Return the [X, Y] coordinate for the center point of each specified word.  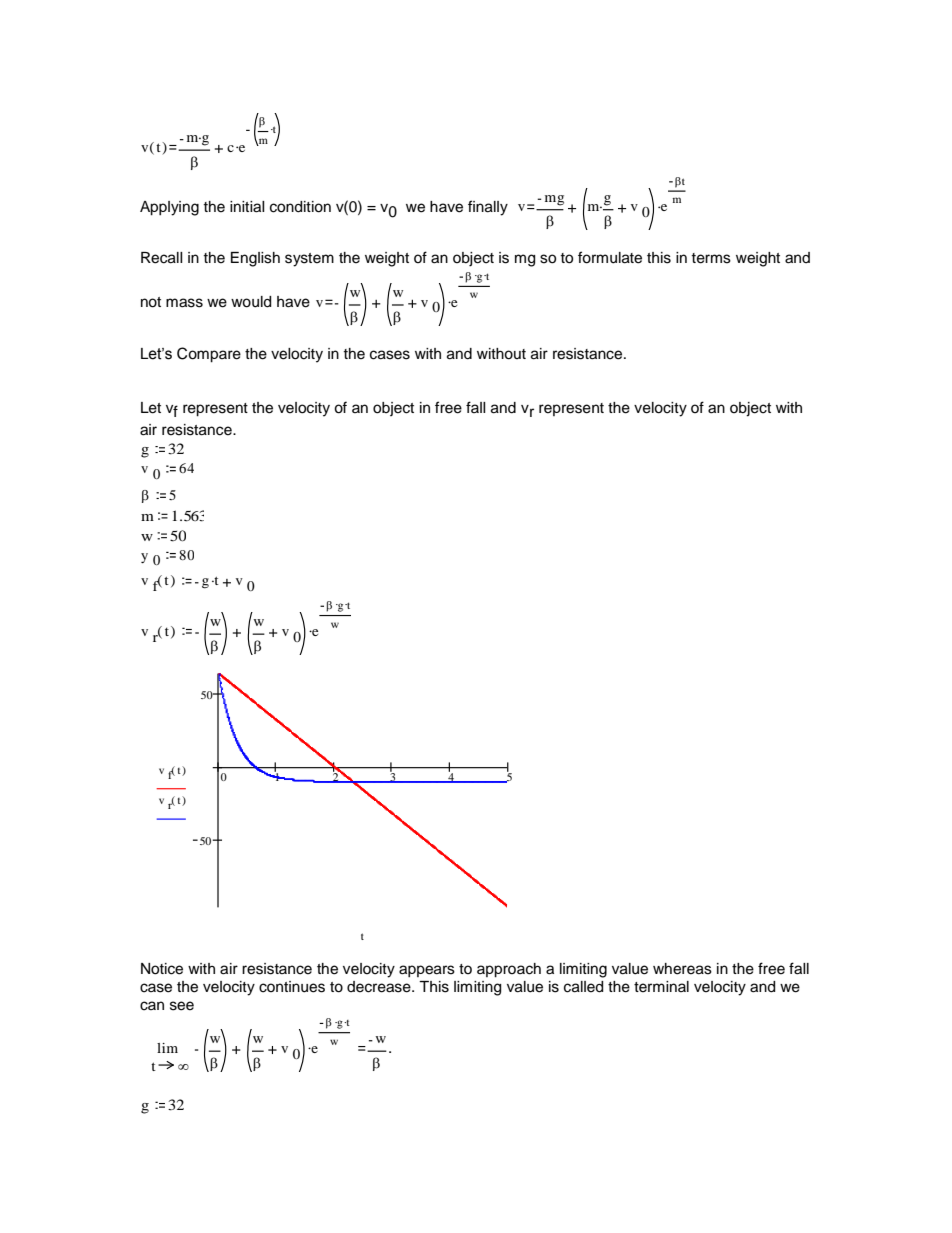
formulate [610, 257]
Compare [209, 355]
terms [711, 258]
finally [488, 208]
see [182, 1006]
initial [247, 207]
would [251, 302]
